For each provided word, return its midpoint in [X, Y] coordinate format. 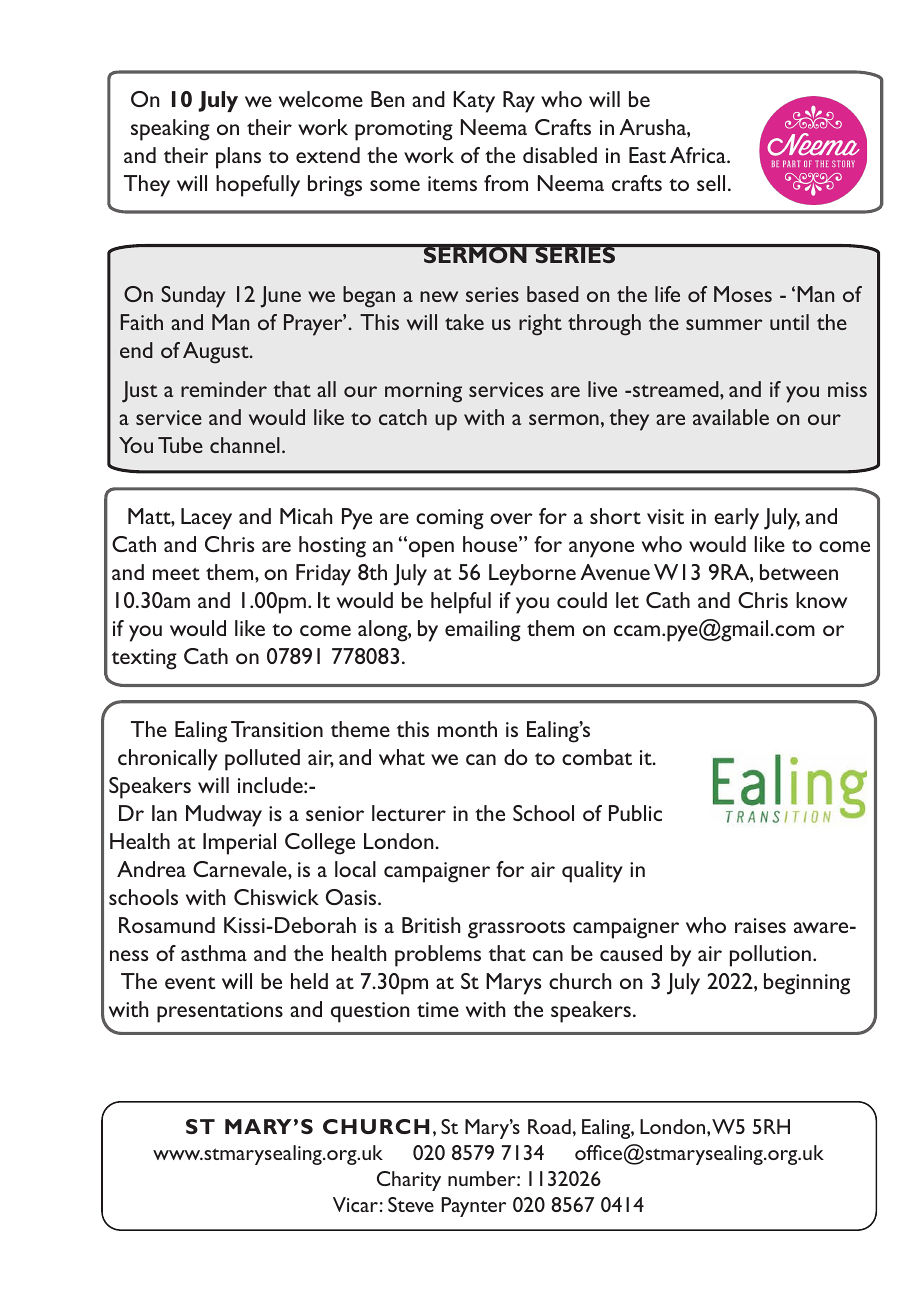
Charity [409, 1181]
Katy [474, 102]
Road [549, 1126]
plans [238, 158]
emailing [483, 631]
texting [144, 659]
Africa [699, 155]
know [821, 600]
